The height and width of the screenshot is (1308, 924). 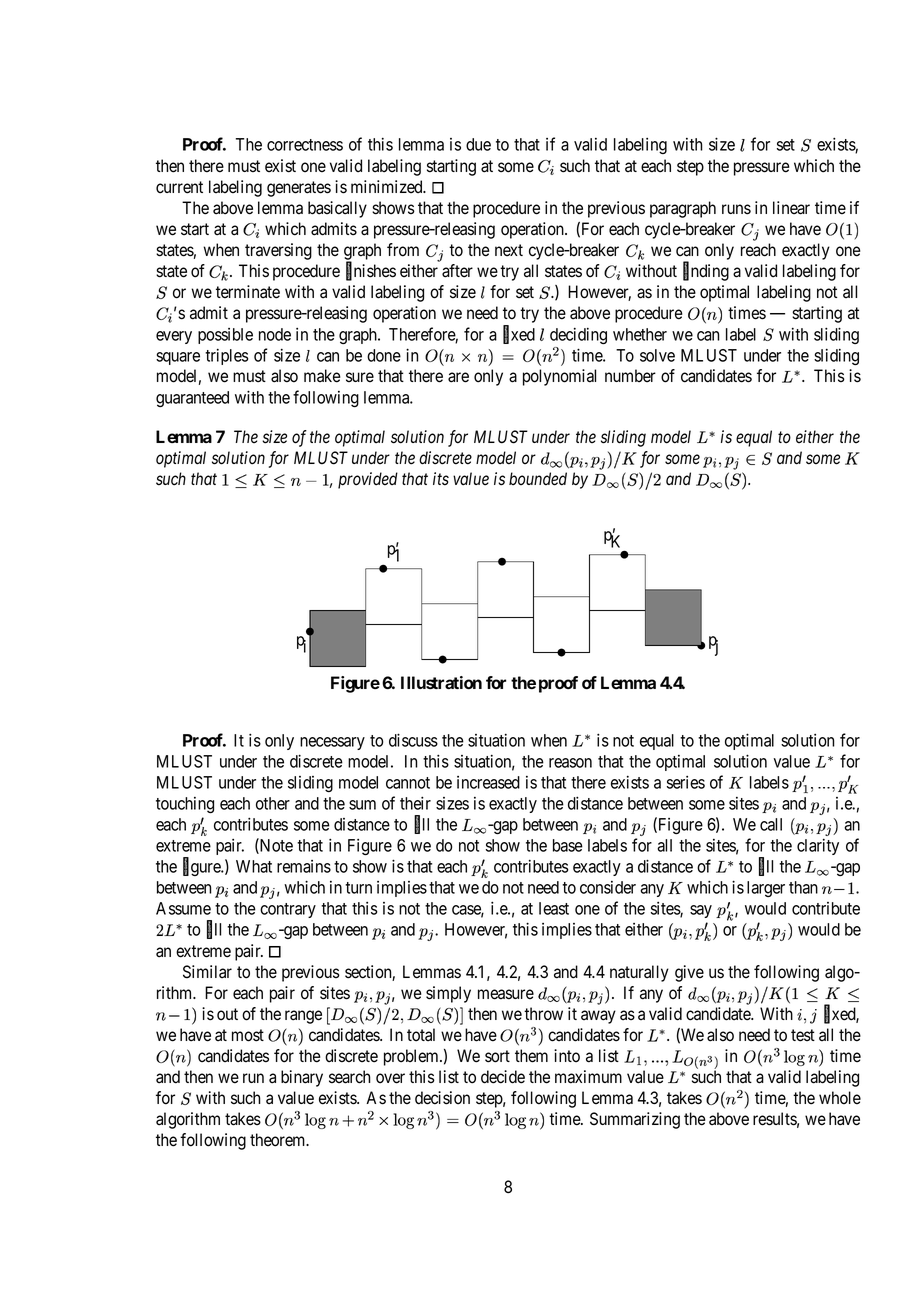 What do you see at coordinates (840, 1098) in the screenshot?
I see `whole` at bounding box center [840, 1098].
